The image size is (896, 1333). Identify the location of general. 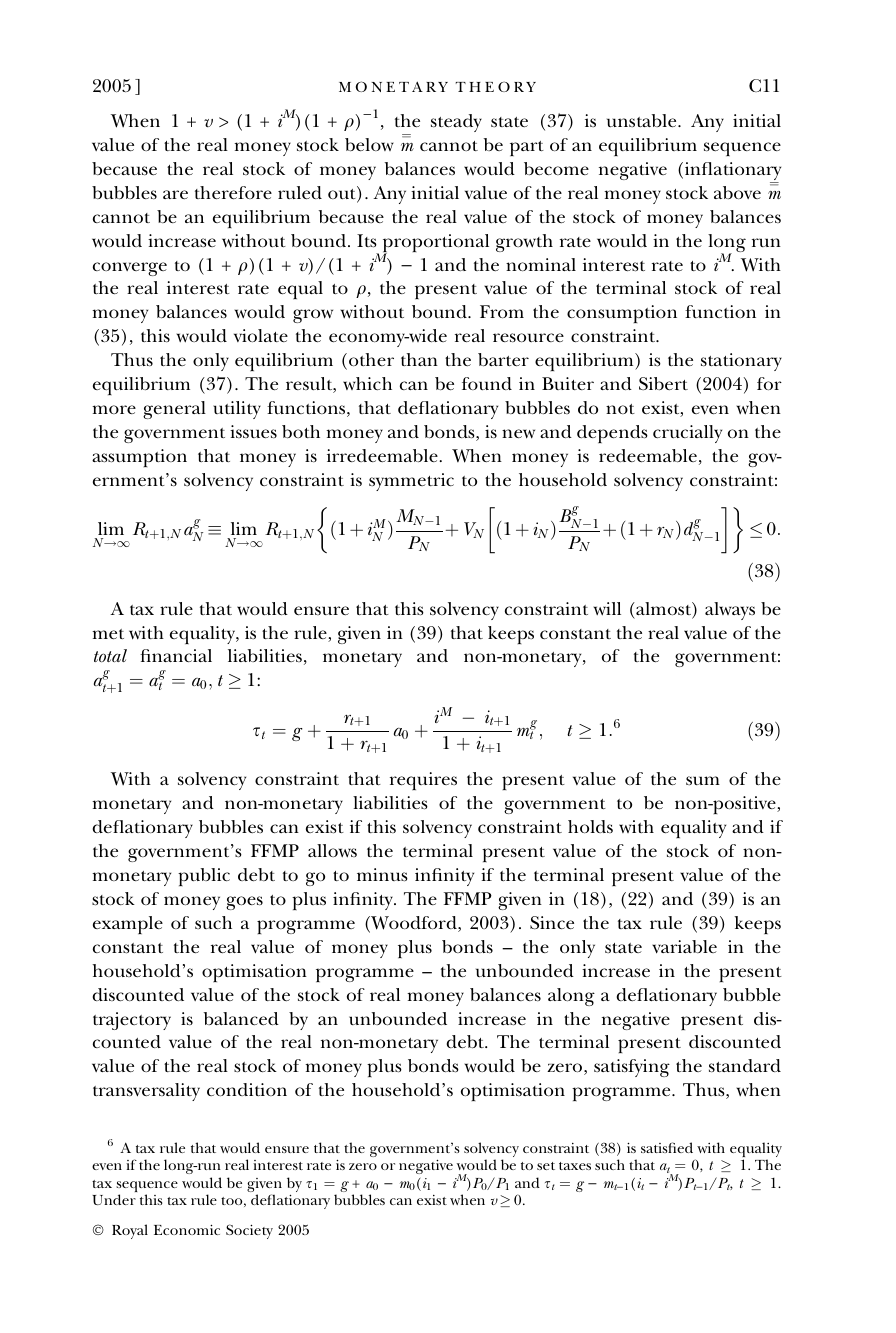
(174, 410).
